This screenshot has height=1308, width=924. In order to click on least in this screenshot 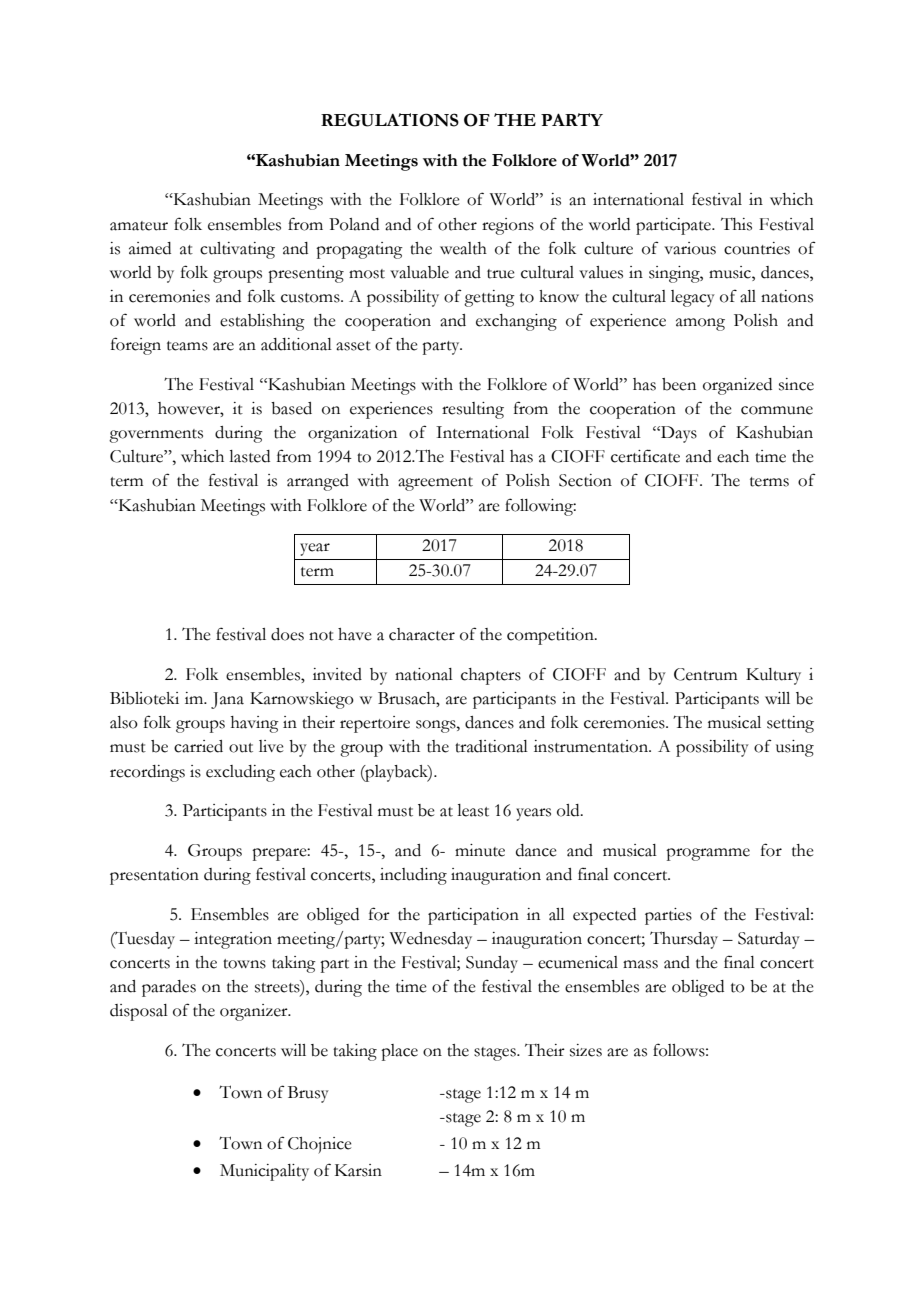, I will do `click(473, 810)`.
